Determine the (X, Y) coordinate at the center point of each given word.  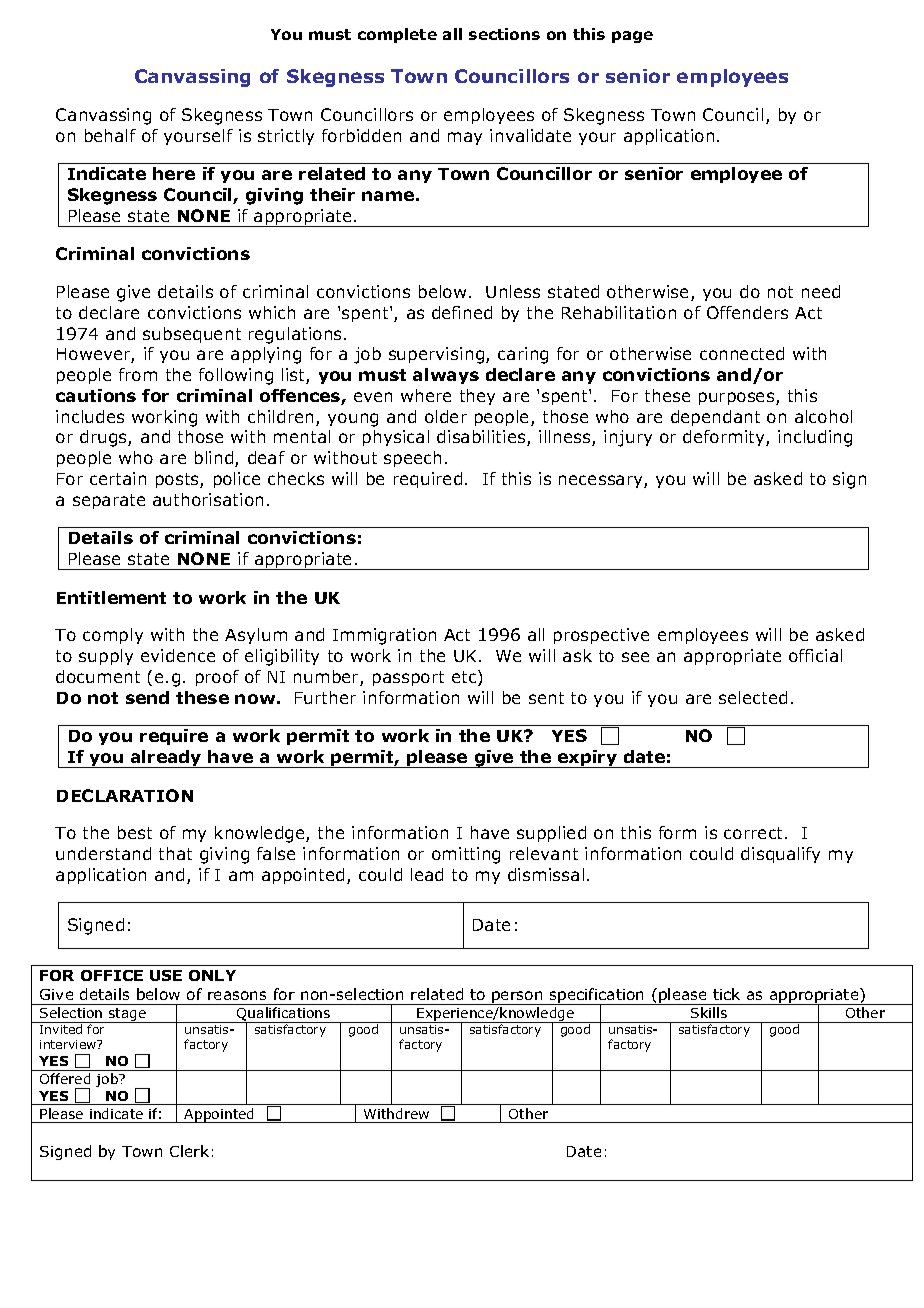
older (446, 416)
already (166, 759)
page (632, 37)
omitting (466, 855)
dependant (715, 418)
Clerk (189, 1151)
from (138, 374)
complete (397, 35)
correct (755, 833)
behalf (110, 135)
